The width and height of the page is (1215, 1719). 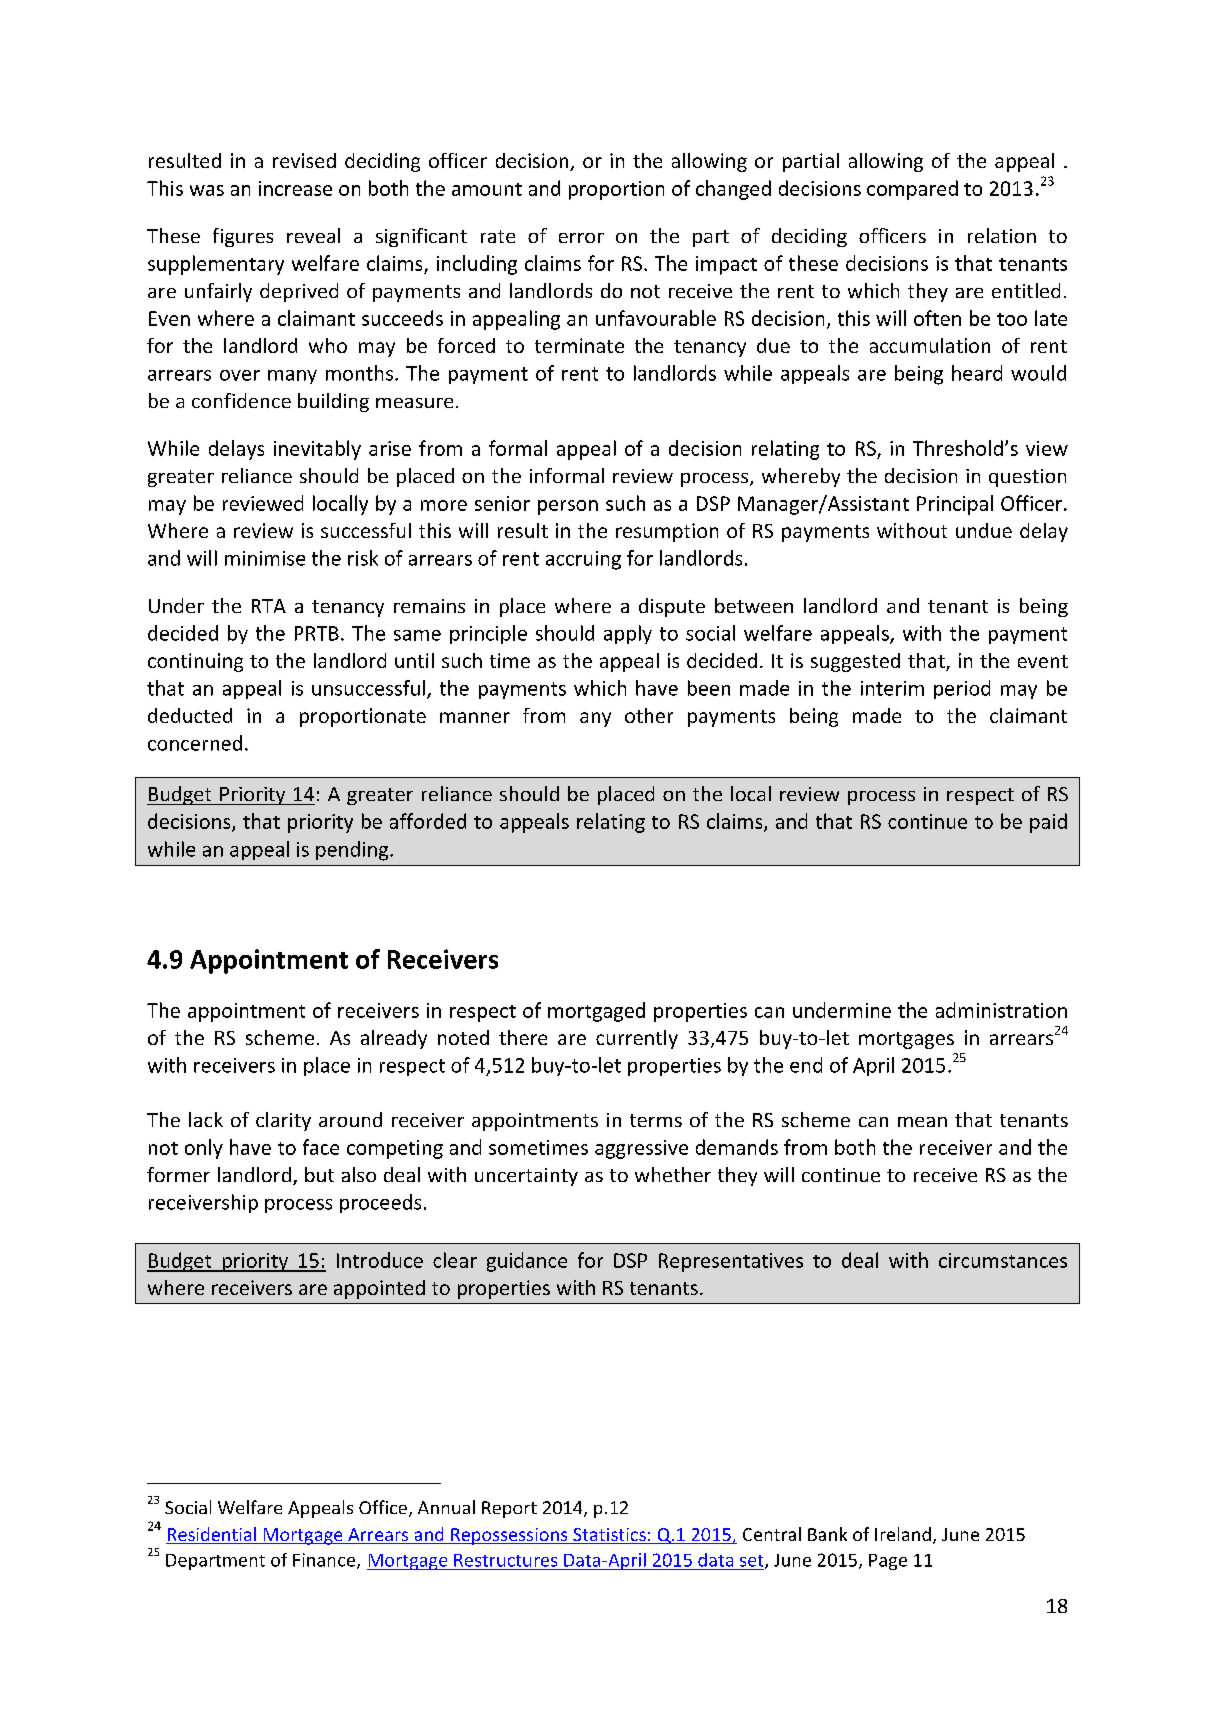 What do you see at coordinates (656, 1120) in the page?
I see `terms` at bounding box center [656, 1120].
